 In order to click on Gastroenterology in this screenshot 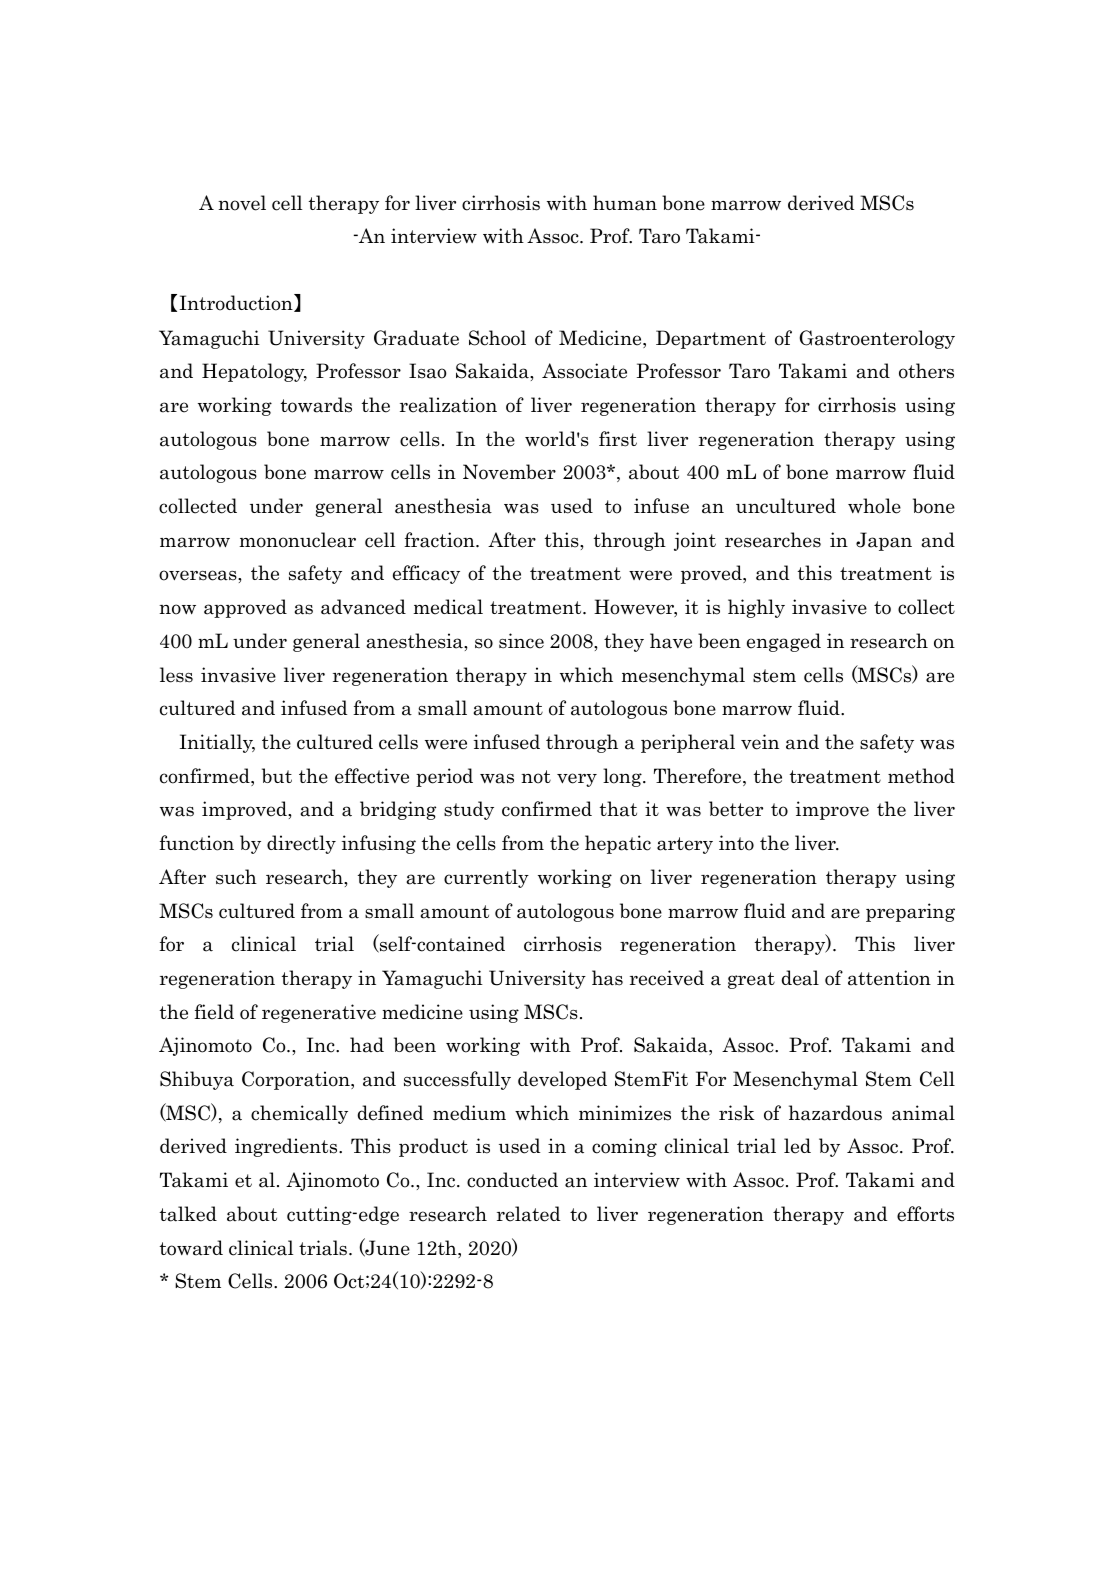, I will do `click(877, 339)`.
